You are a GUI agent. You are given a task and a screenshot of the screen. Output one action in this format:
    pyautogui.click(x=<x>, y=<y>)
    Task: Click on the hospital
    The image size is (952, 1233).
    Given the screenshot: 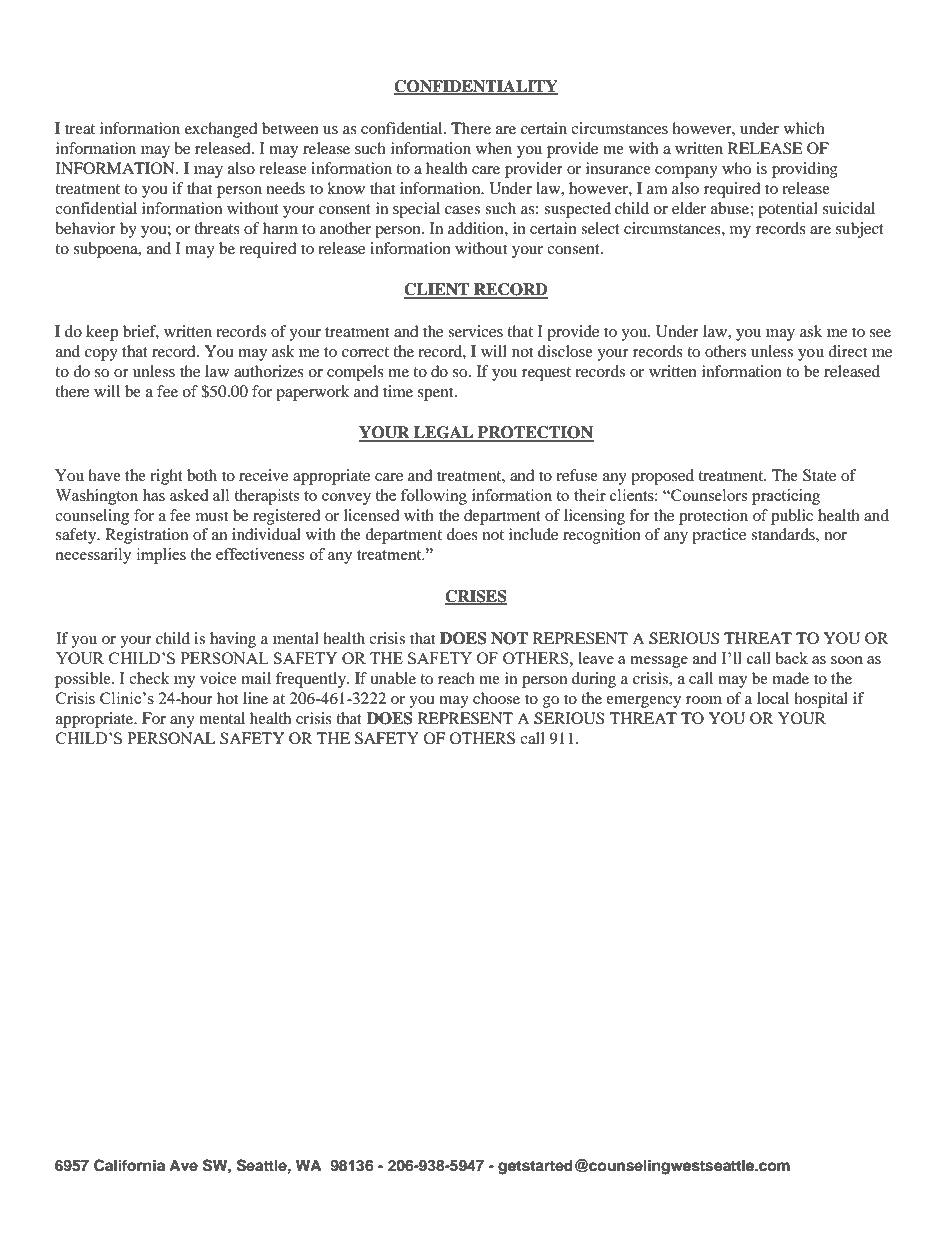 What is the action you would take?
    pyautogui.click(x=821, y=700)
